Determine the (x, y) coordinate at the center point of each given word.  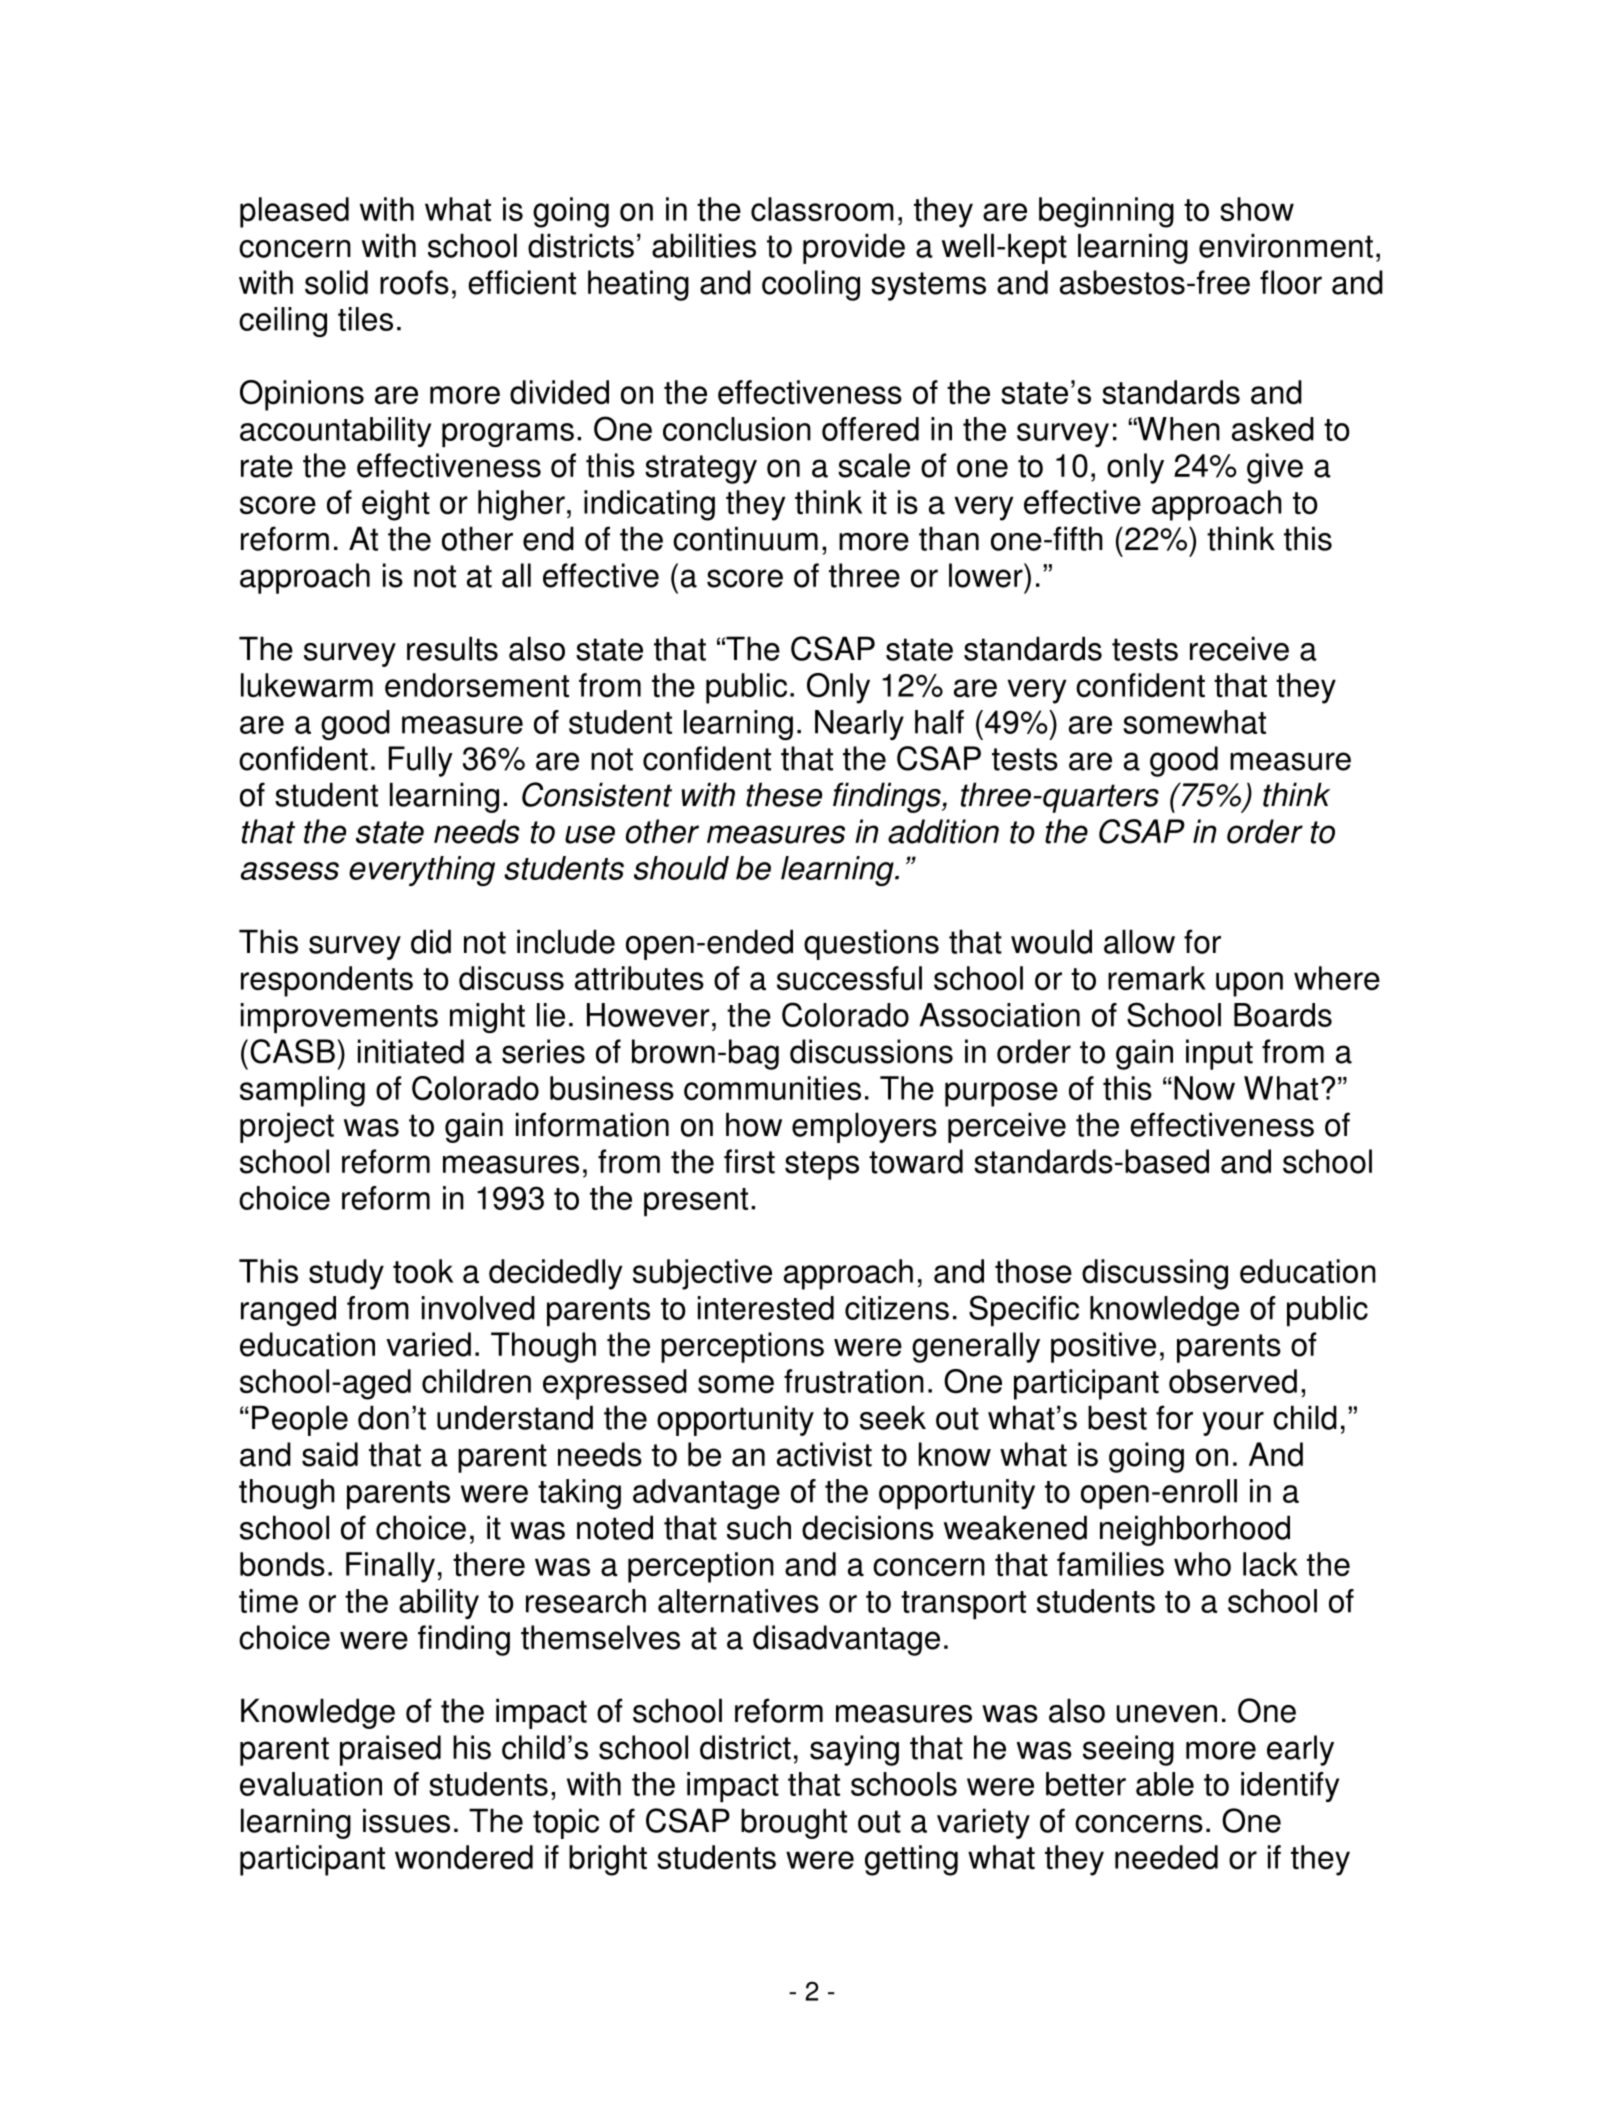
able (1165, 1784)
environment (1286, 245)
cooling (811, 285)
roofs (414, 282)
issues (406, 1820)
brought (794, 1823)
